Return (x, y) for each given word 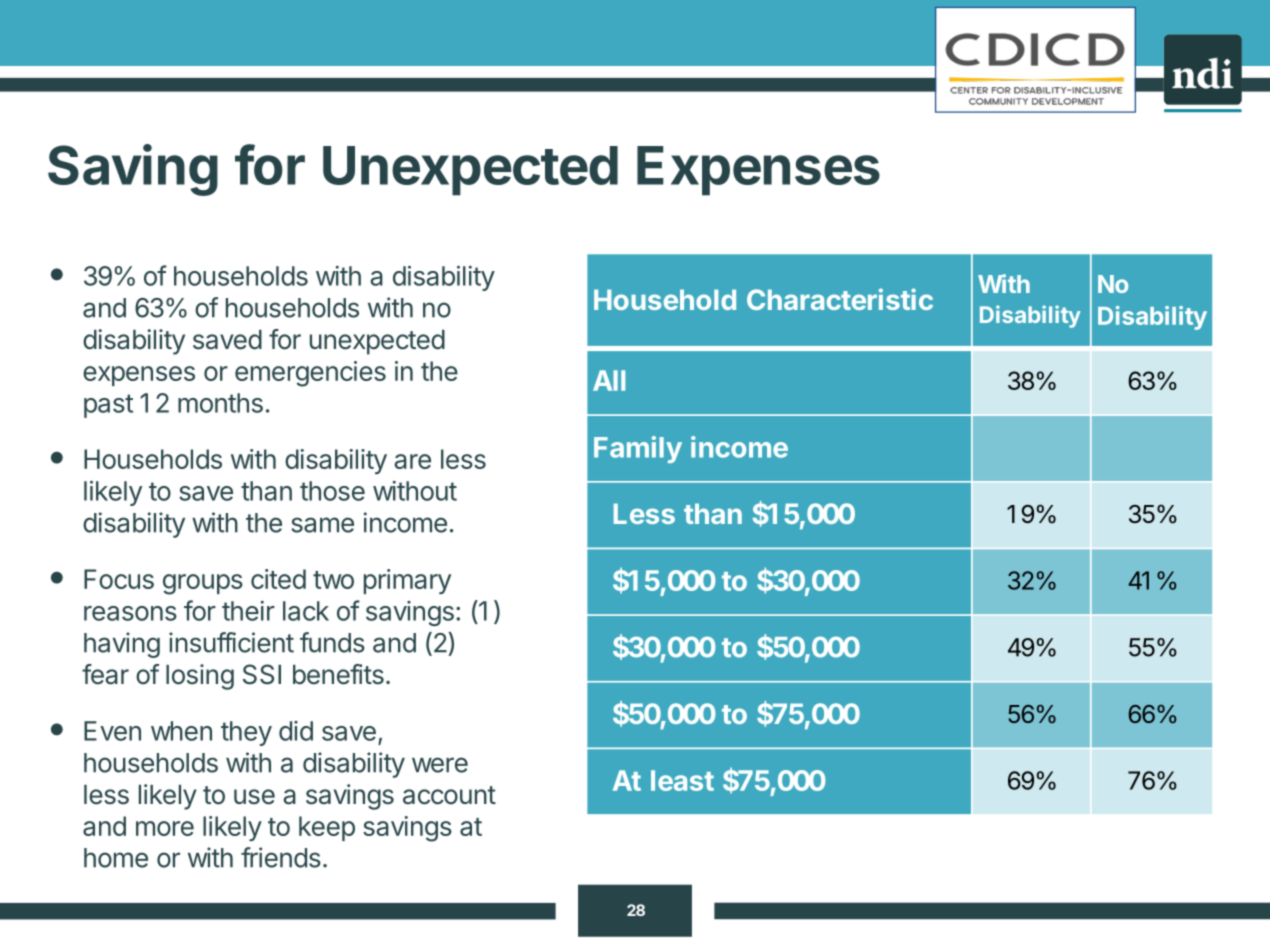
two (333, 580)
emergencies (310, 374)
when (181, 731)
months (220, 403)
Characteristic (840, 299)
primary (407, 581)
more (165, 828)
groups (203, 584)
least (682, 780)
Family (638, 449)
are (412, 461)
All (609, 380)
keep (327, 828)
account (449, 795)
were (440, 765)
